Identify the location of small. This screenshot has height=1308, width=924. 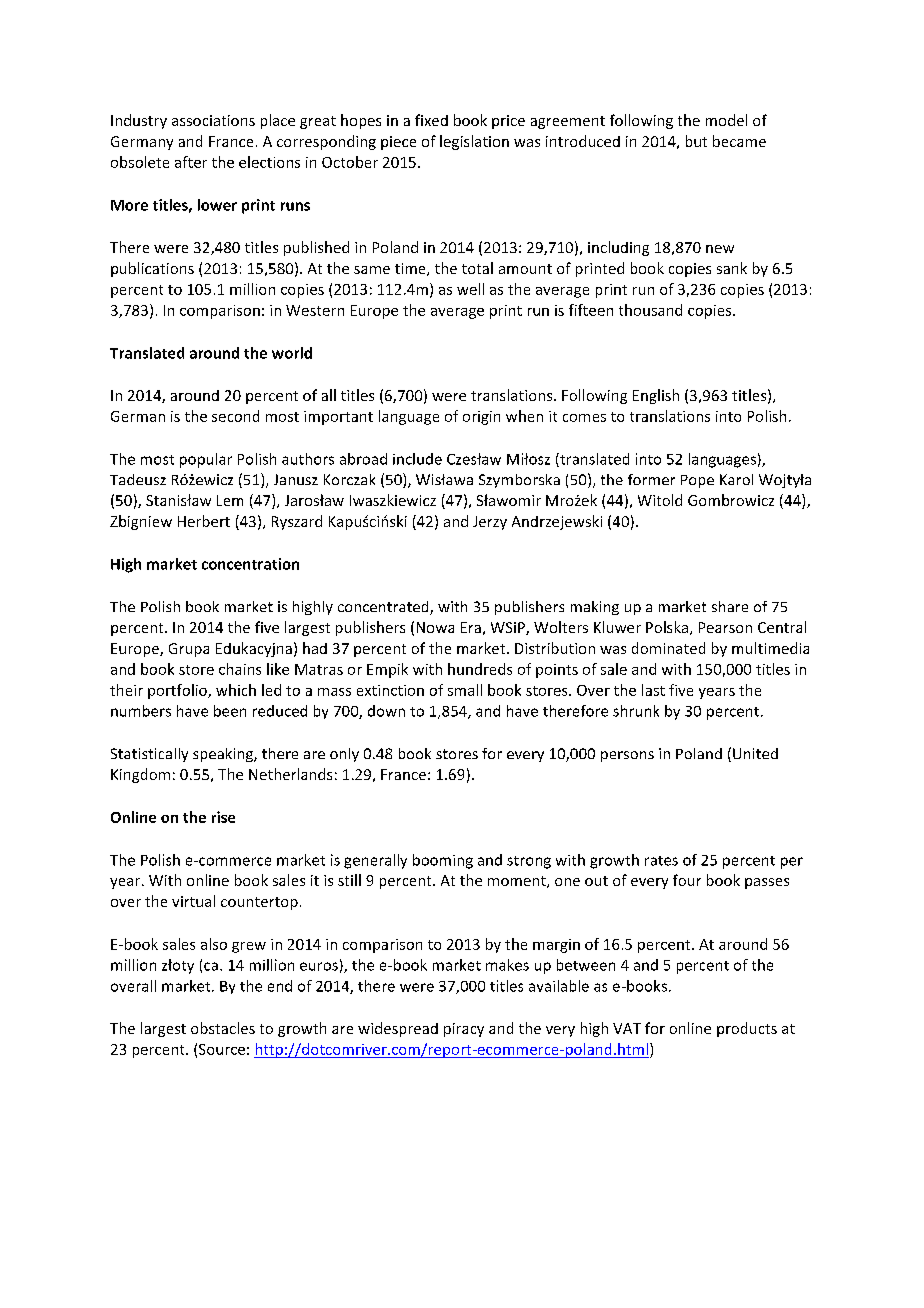
(465, 690).
